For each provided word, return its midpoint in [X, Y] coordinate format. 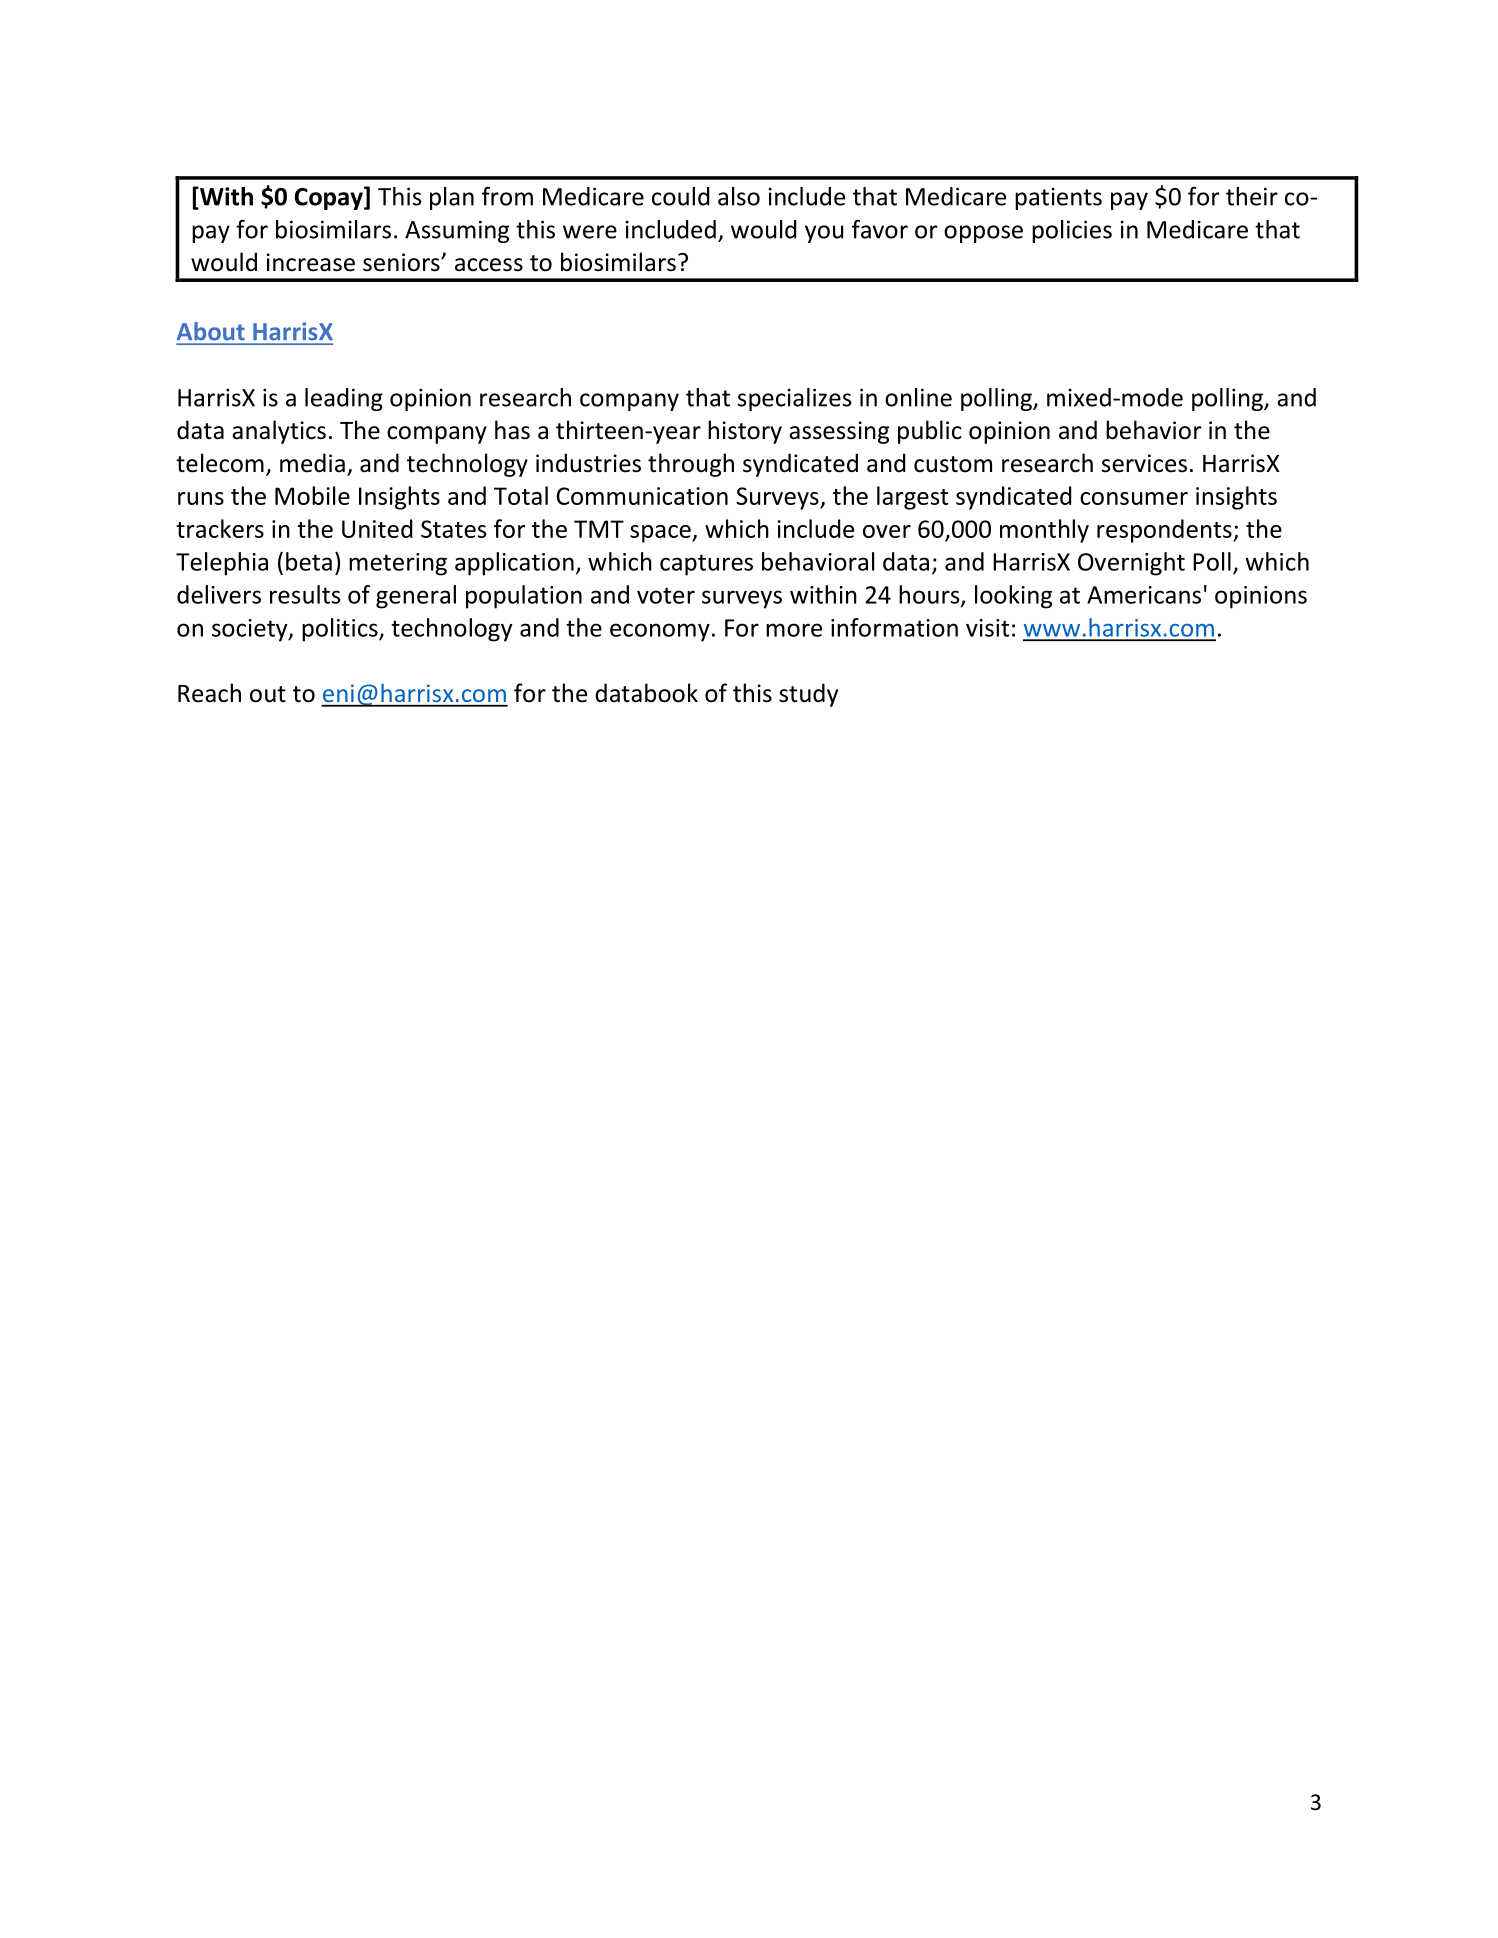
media [312, 463]
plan [452, 198]
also [739, 196]
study [808, 695]
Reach [209, 693]
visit [987, 628]
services [1144, 463]
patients [1058, 198]
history [745, 432]
